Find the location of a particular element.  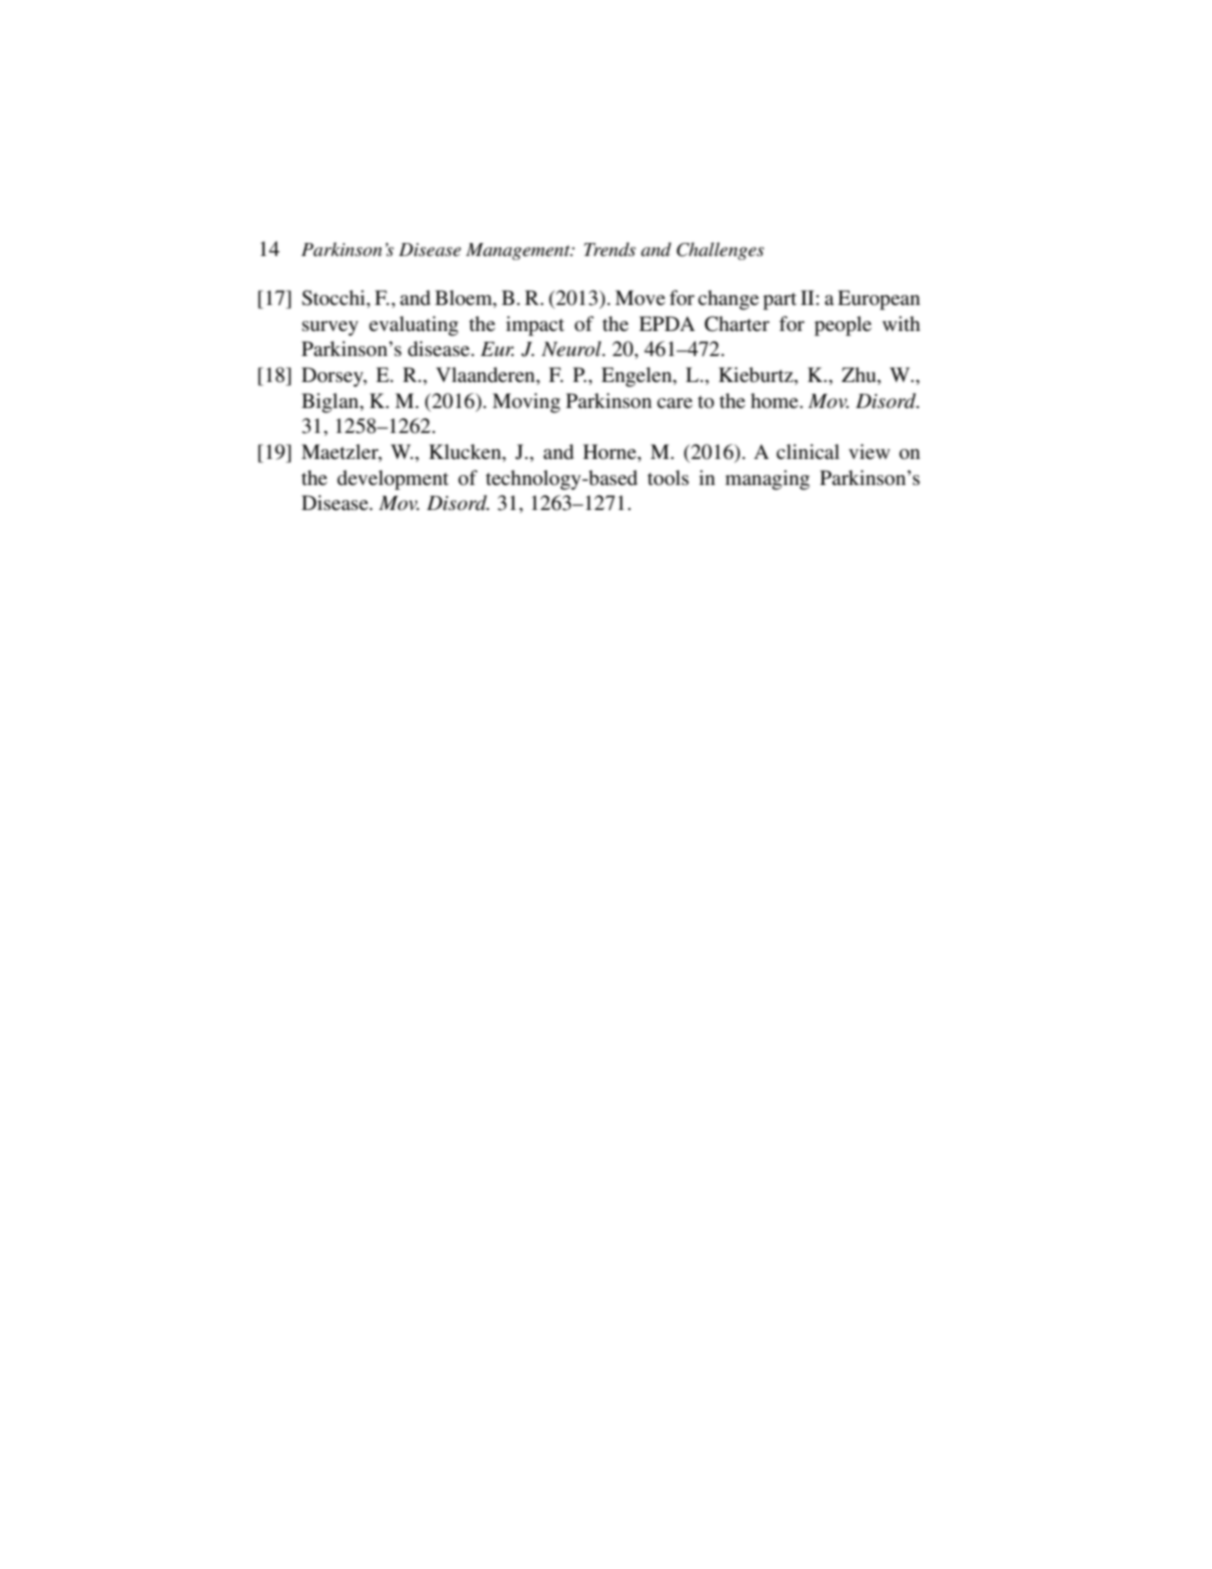

people is located at coordinates (843, 326).
